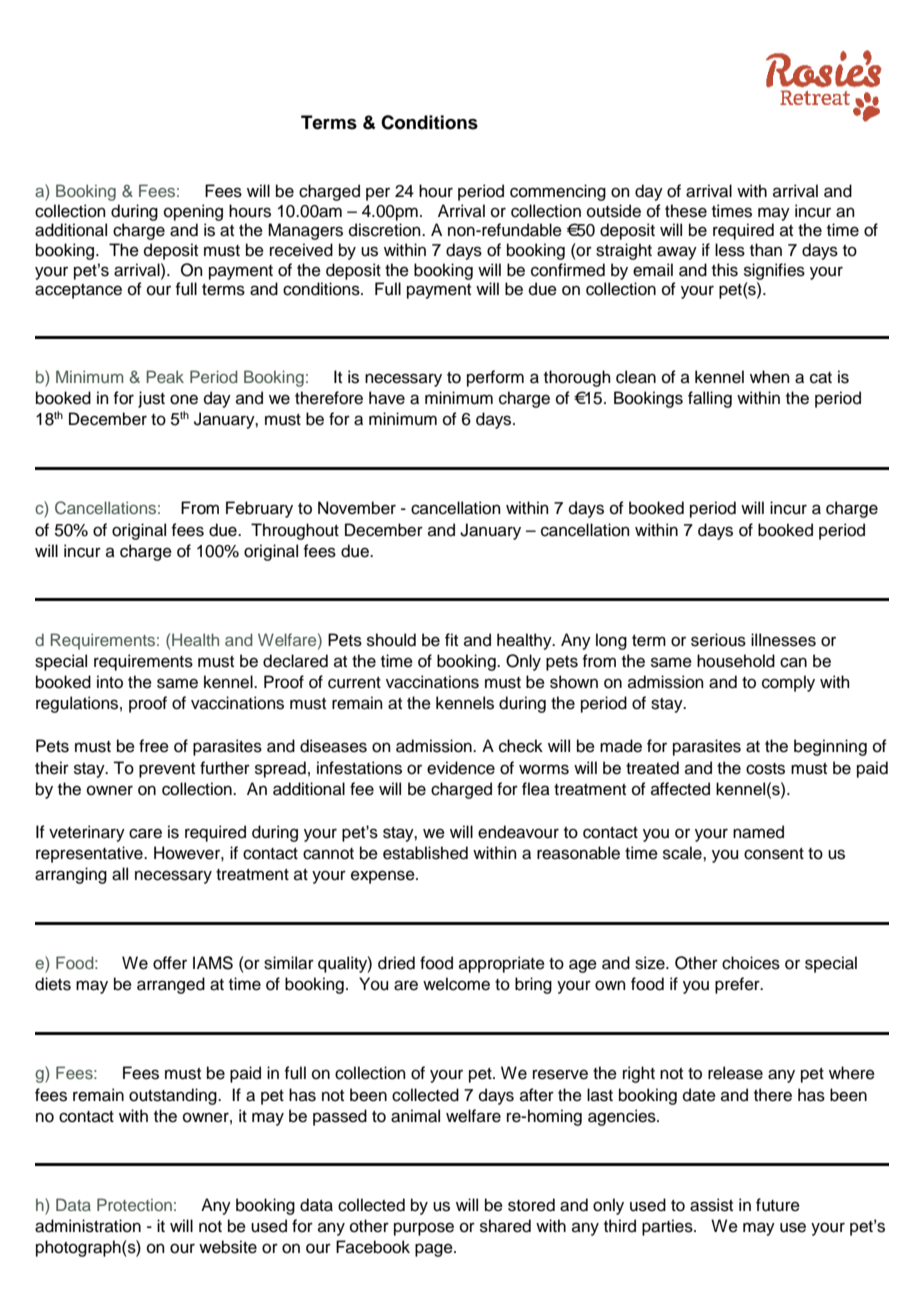 The height and width of the page is (1308, 924). What do you see at coordinates (90, 854) in the page?
I see `representative` at bounding box center [90, 854].
